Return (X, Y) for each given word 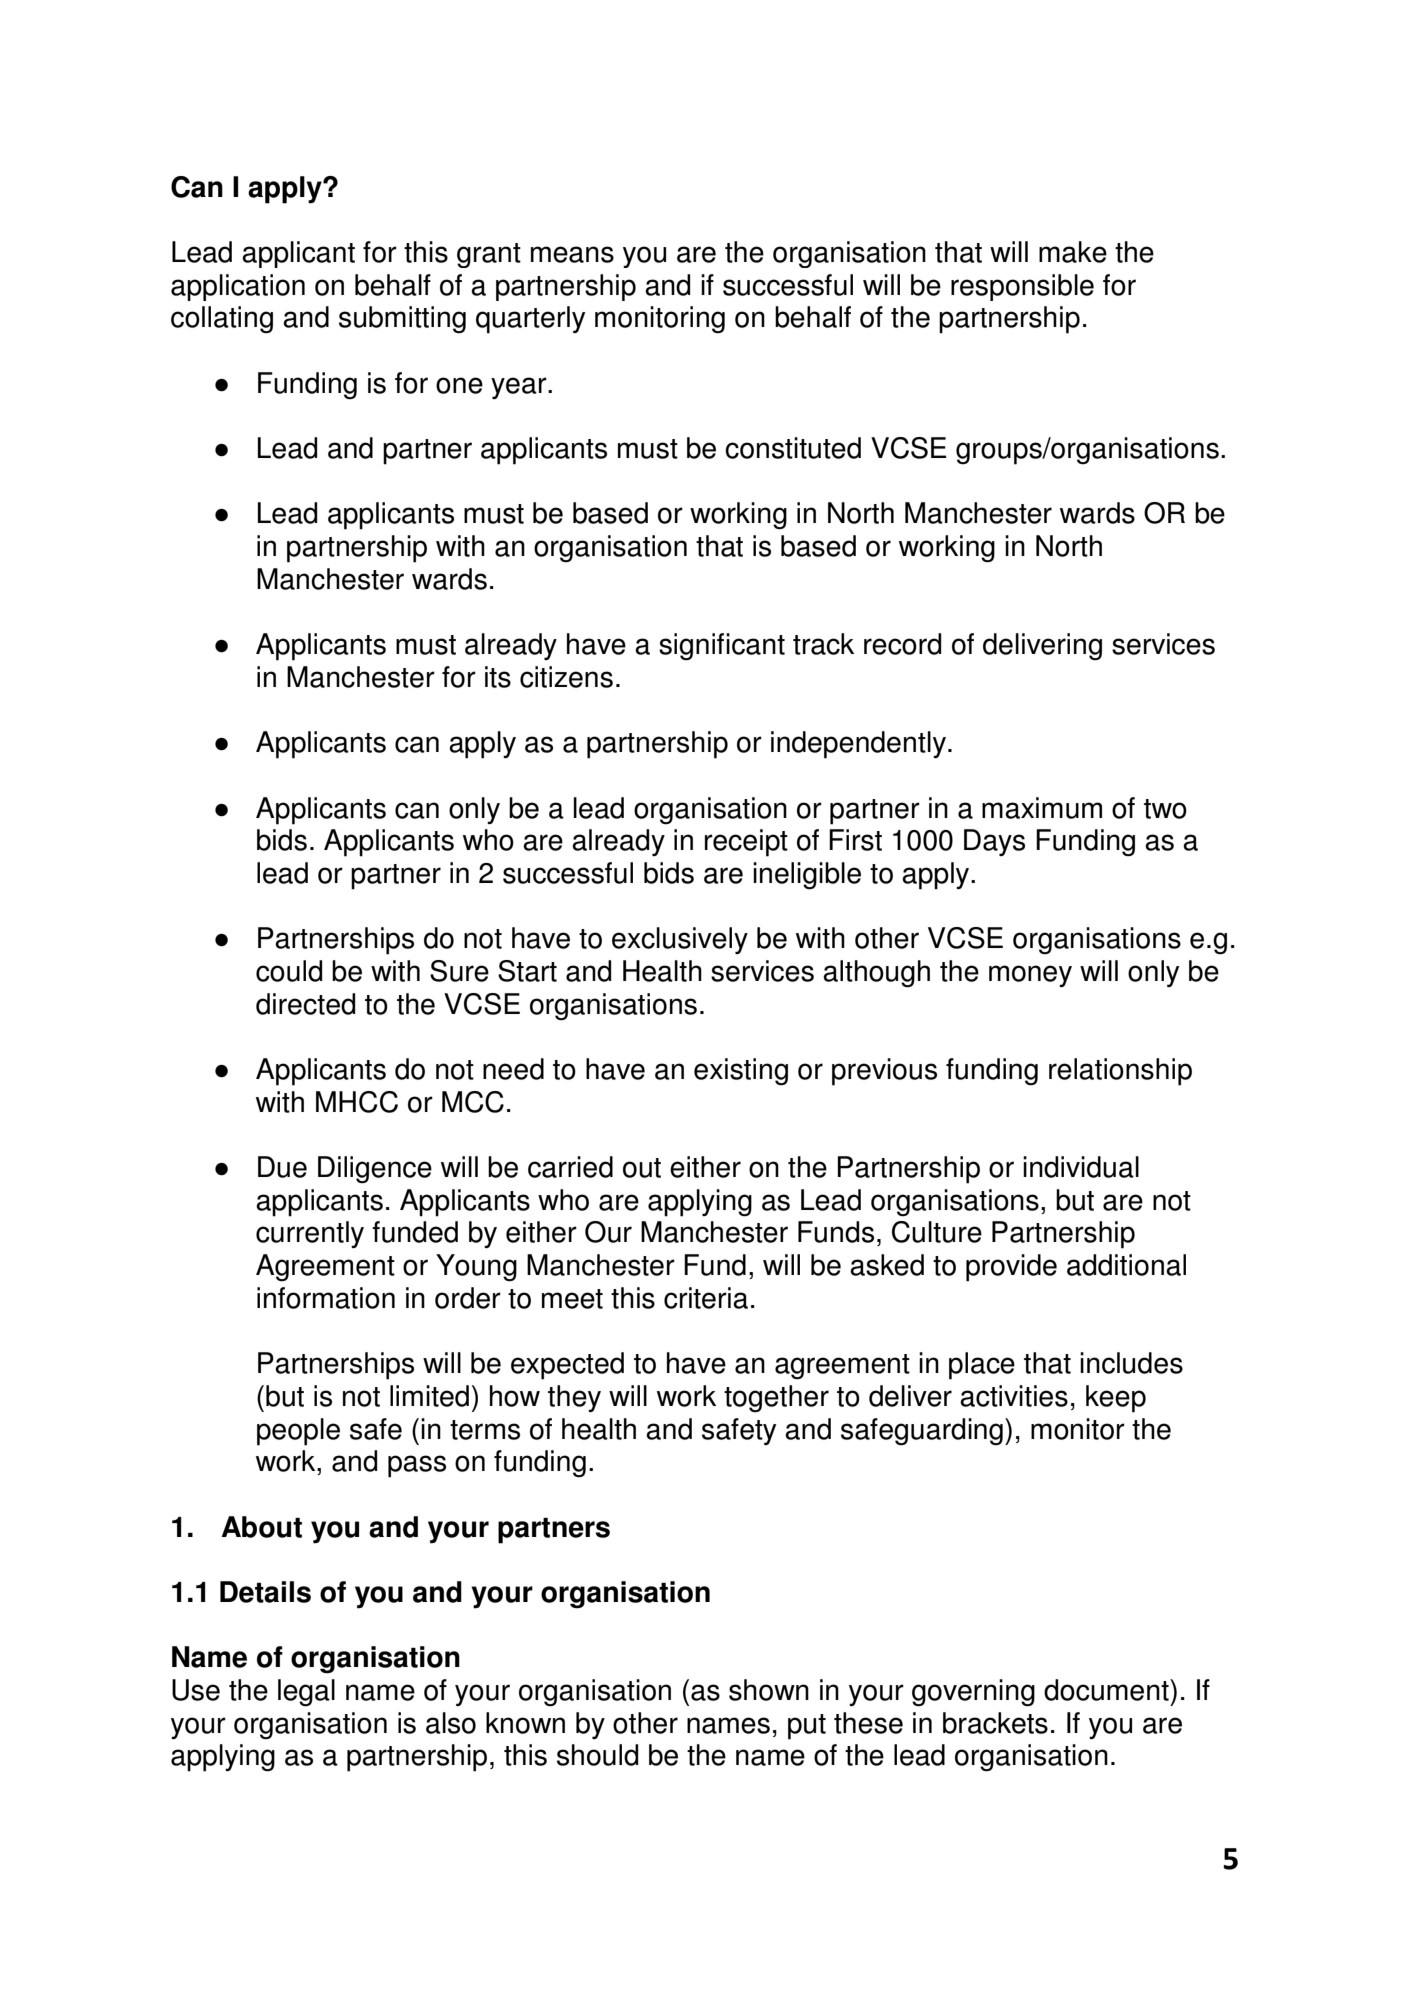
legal (306, 1693)
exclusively (680, 940)
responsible (1022, 287)
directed (305, 1004)
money (1030, 976)
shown (769, 1690)
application (238, 287)
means (572, 254)
